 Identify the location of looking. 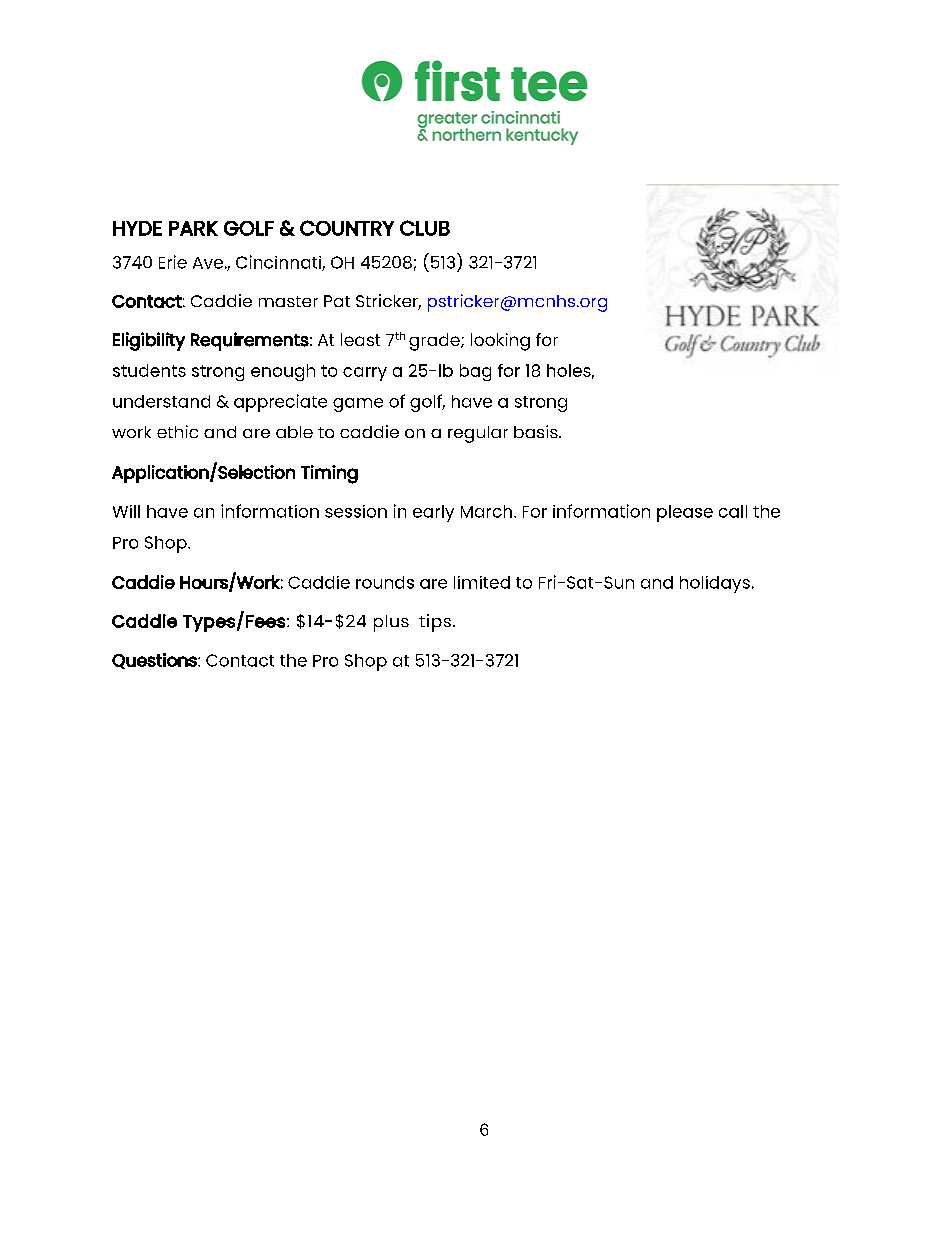
(500, 342).
